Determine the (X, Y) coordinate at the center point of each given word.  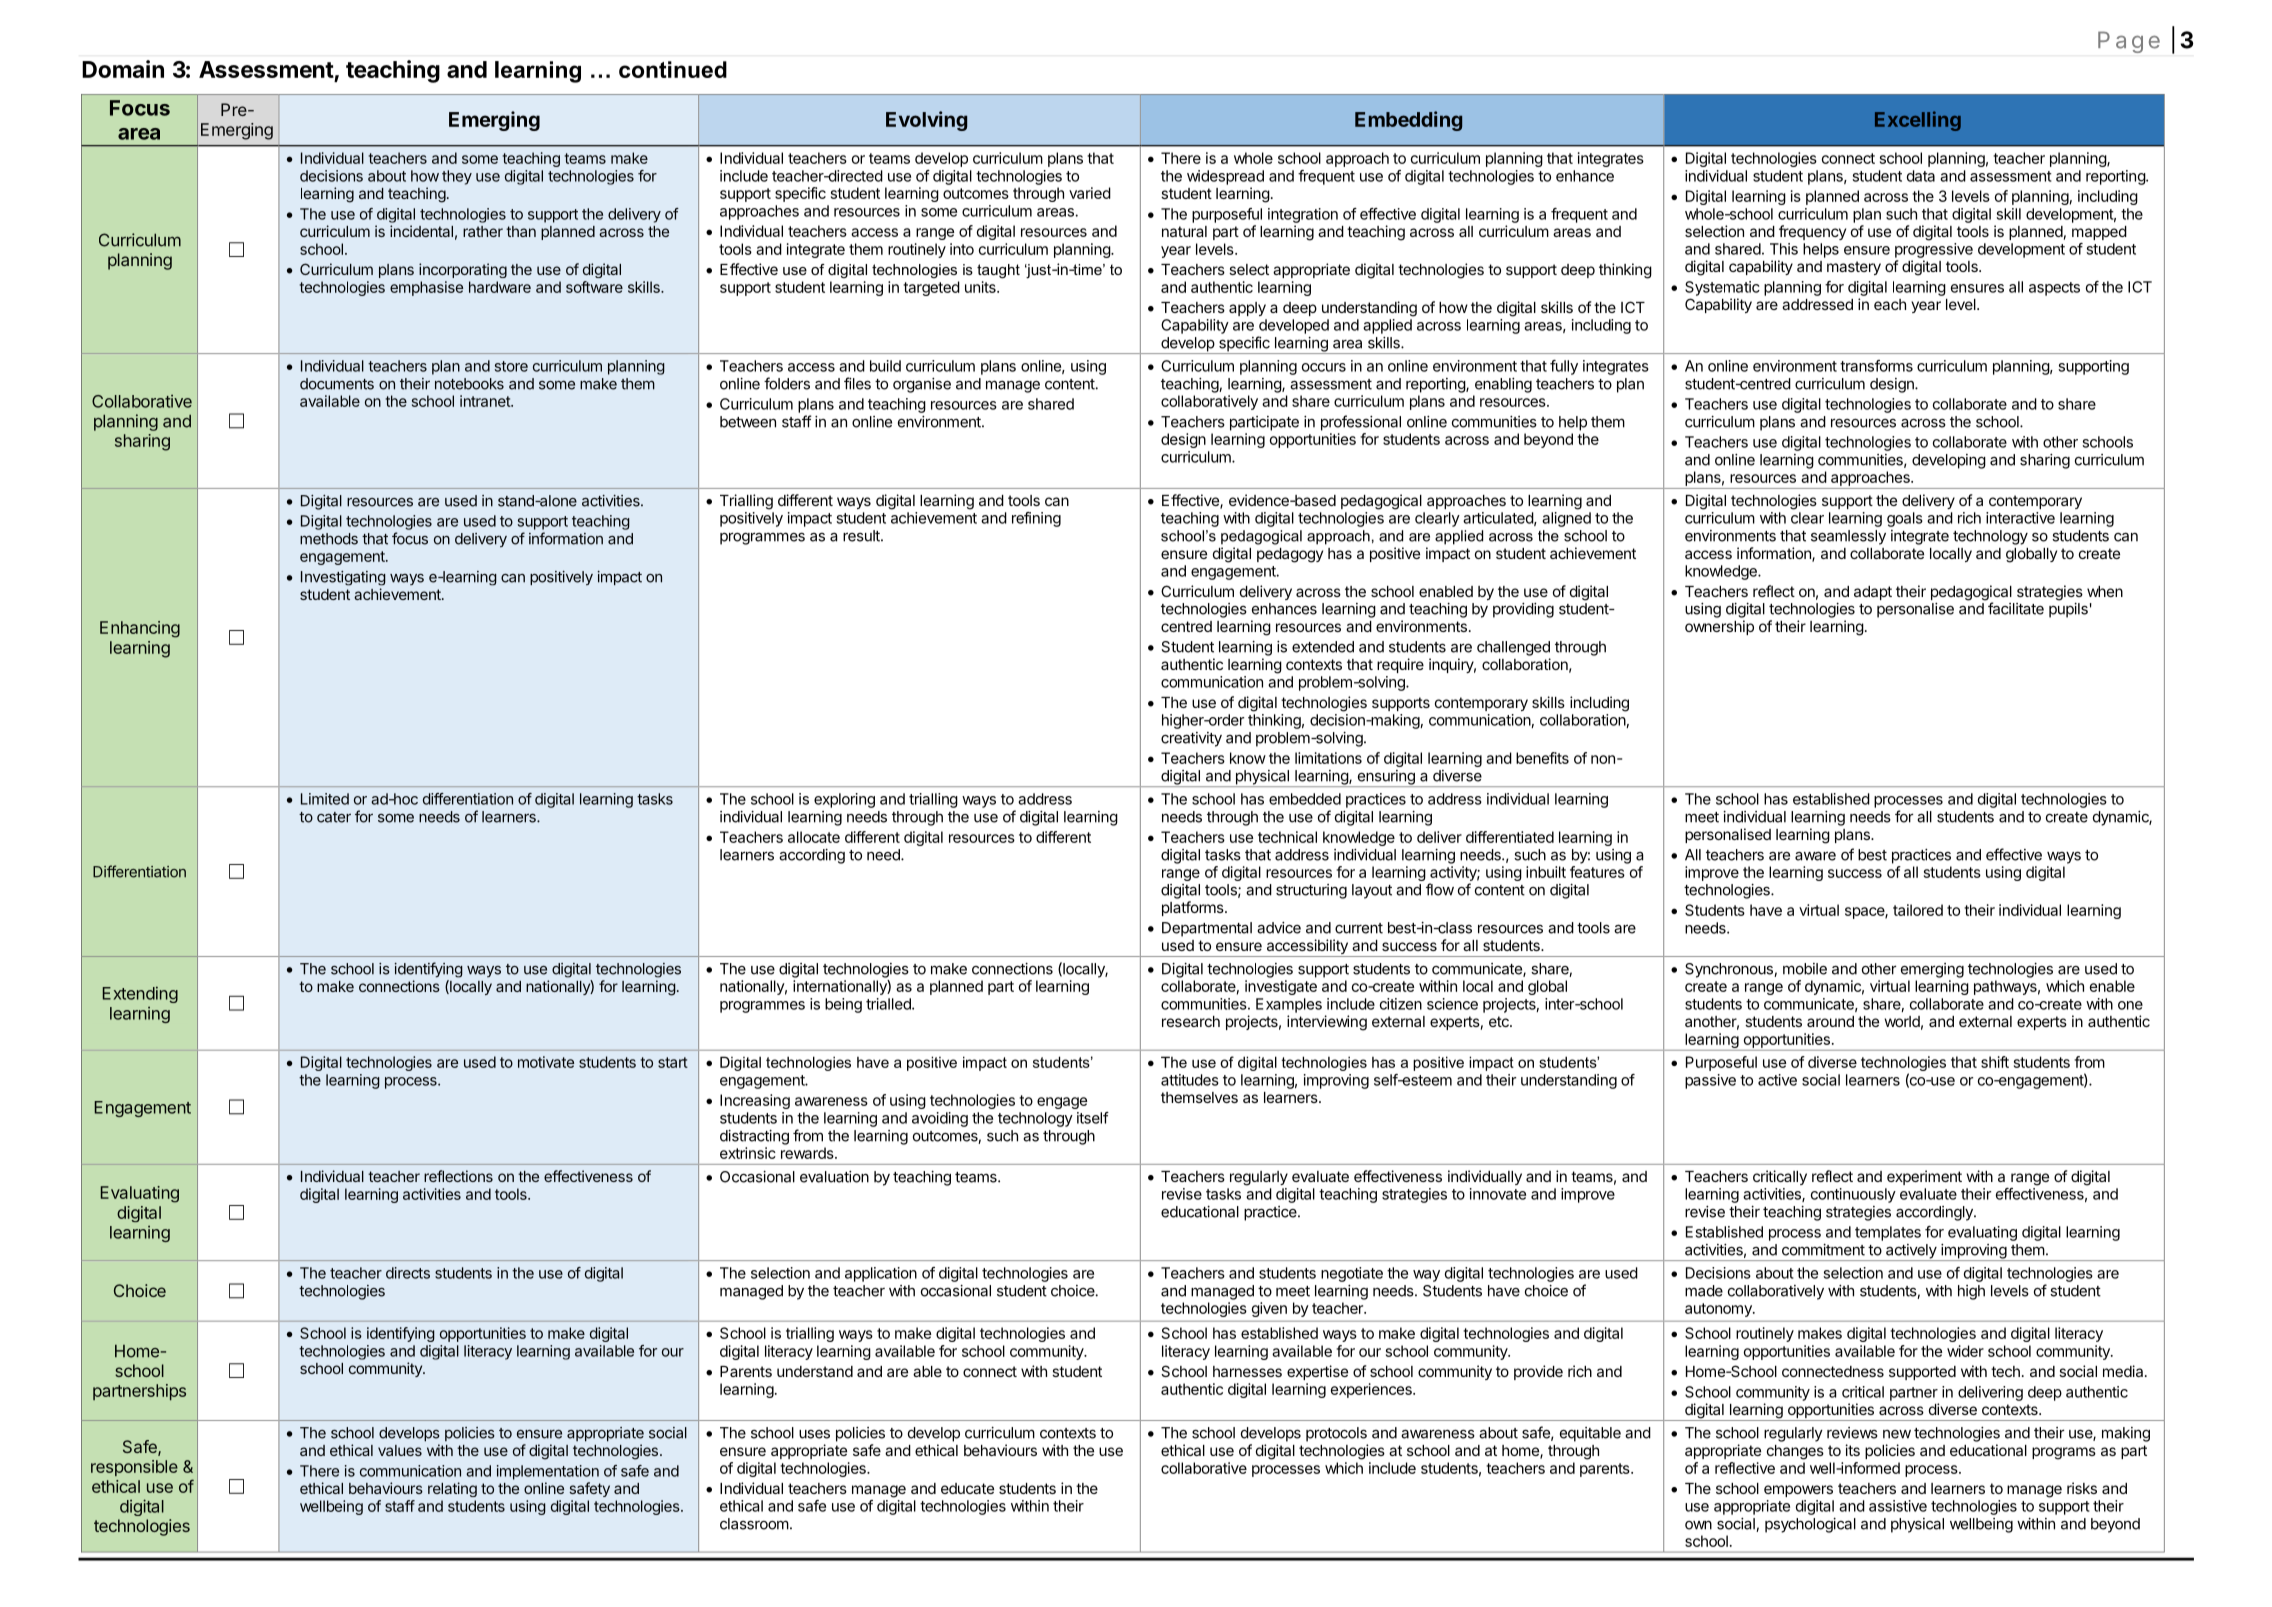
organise (922, 385)
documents (337, 384)
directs (408, 1273)
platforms (1194, 908)
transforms (1876, 366)
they (457, 177)
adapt (1873, 593)
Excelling (1918, 121)
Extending (140, 994)
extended (1323, 647)
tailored (1918, 910)
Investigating (343, 578)
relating (452, 1489)
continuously (1853, 1195)
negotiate (1352, 1274)
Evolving (926, 121)
